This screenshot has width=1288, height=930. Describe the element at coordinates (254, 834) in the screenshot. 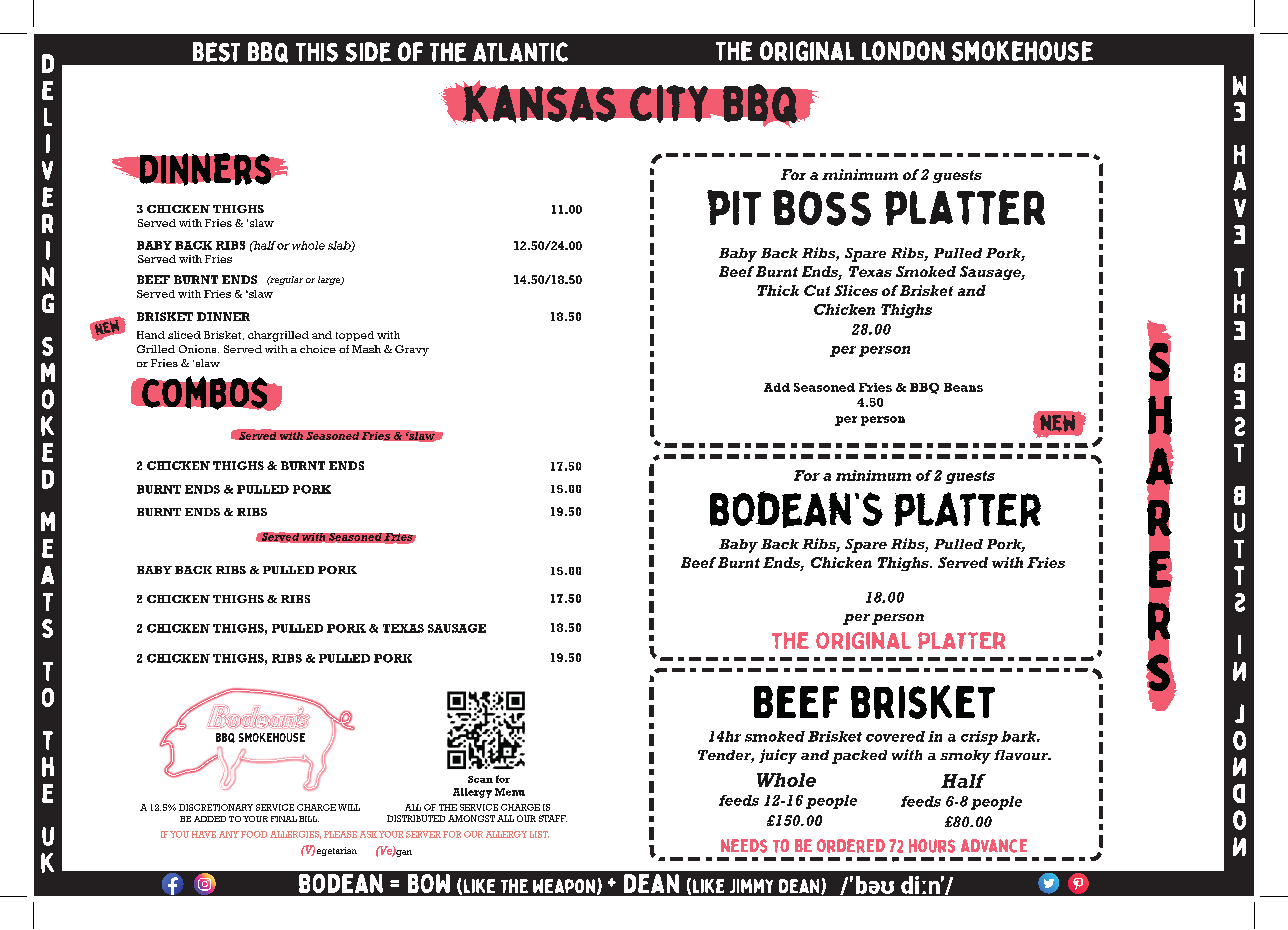

I see `FOOD` at that location.
